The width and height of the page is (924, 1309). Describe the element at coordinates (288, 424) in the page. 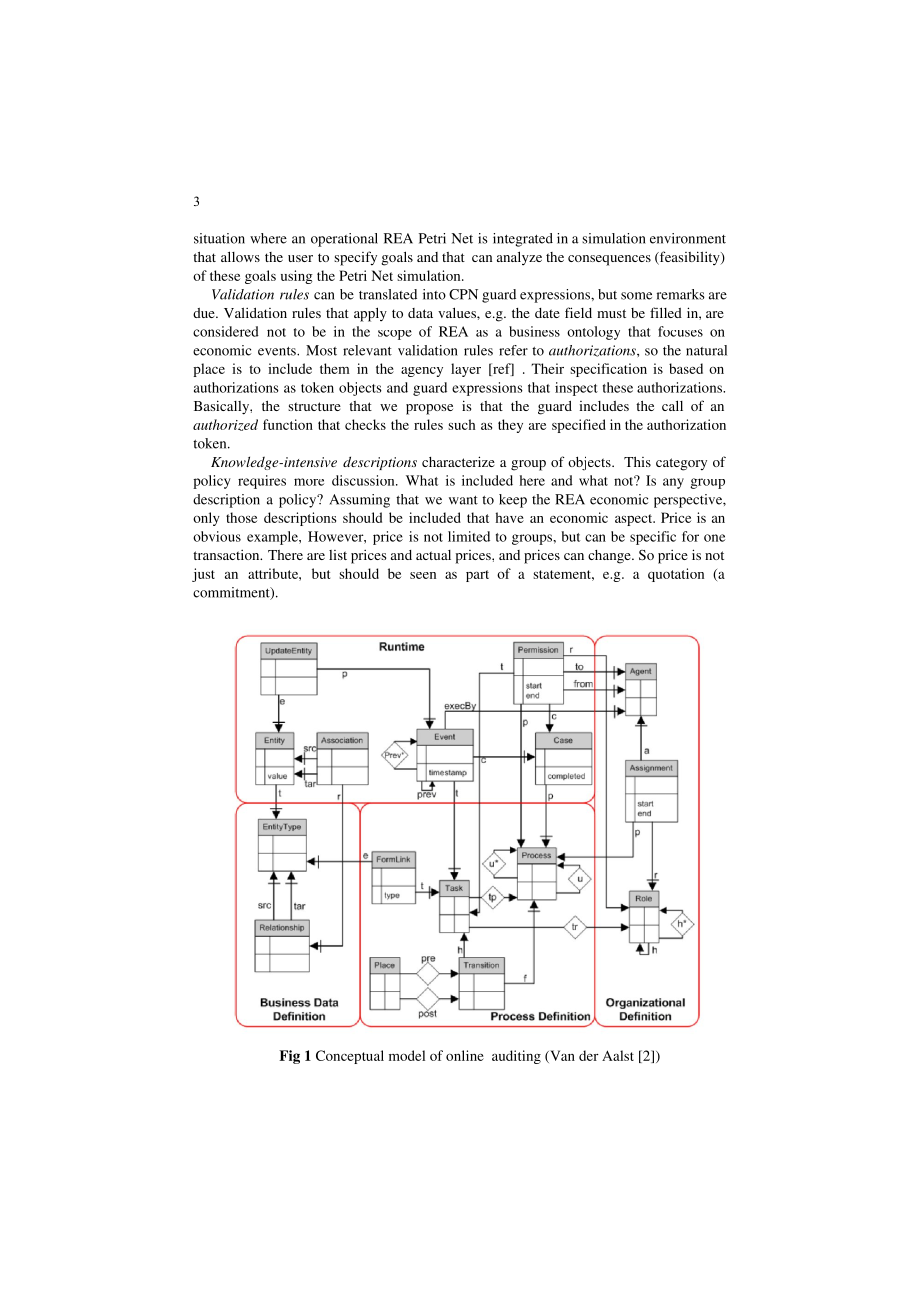

I see `function` at that location.
